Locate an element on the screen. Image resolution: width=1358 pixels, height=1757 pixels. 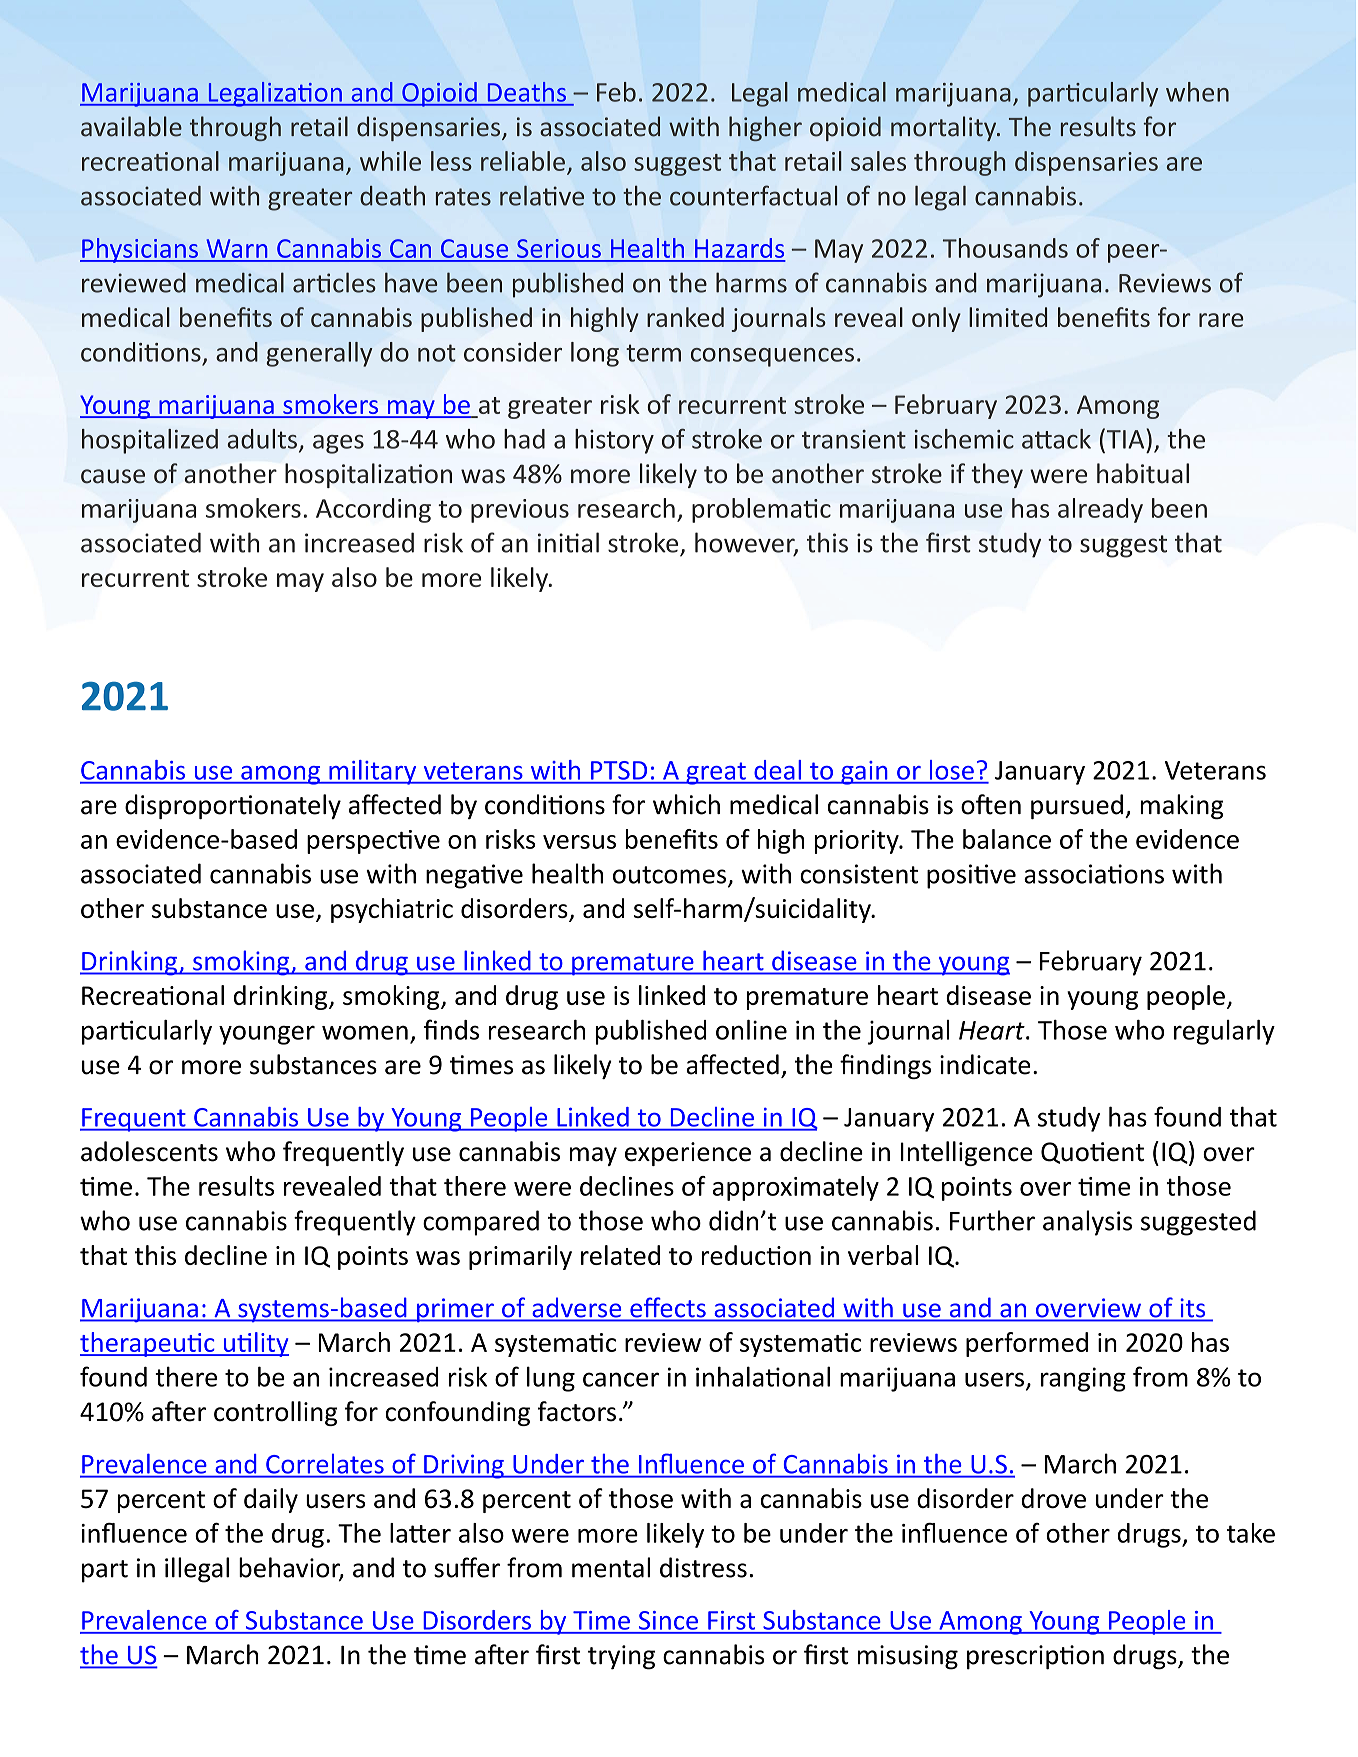
when is located at coordinates (1197, 92).
